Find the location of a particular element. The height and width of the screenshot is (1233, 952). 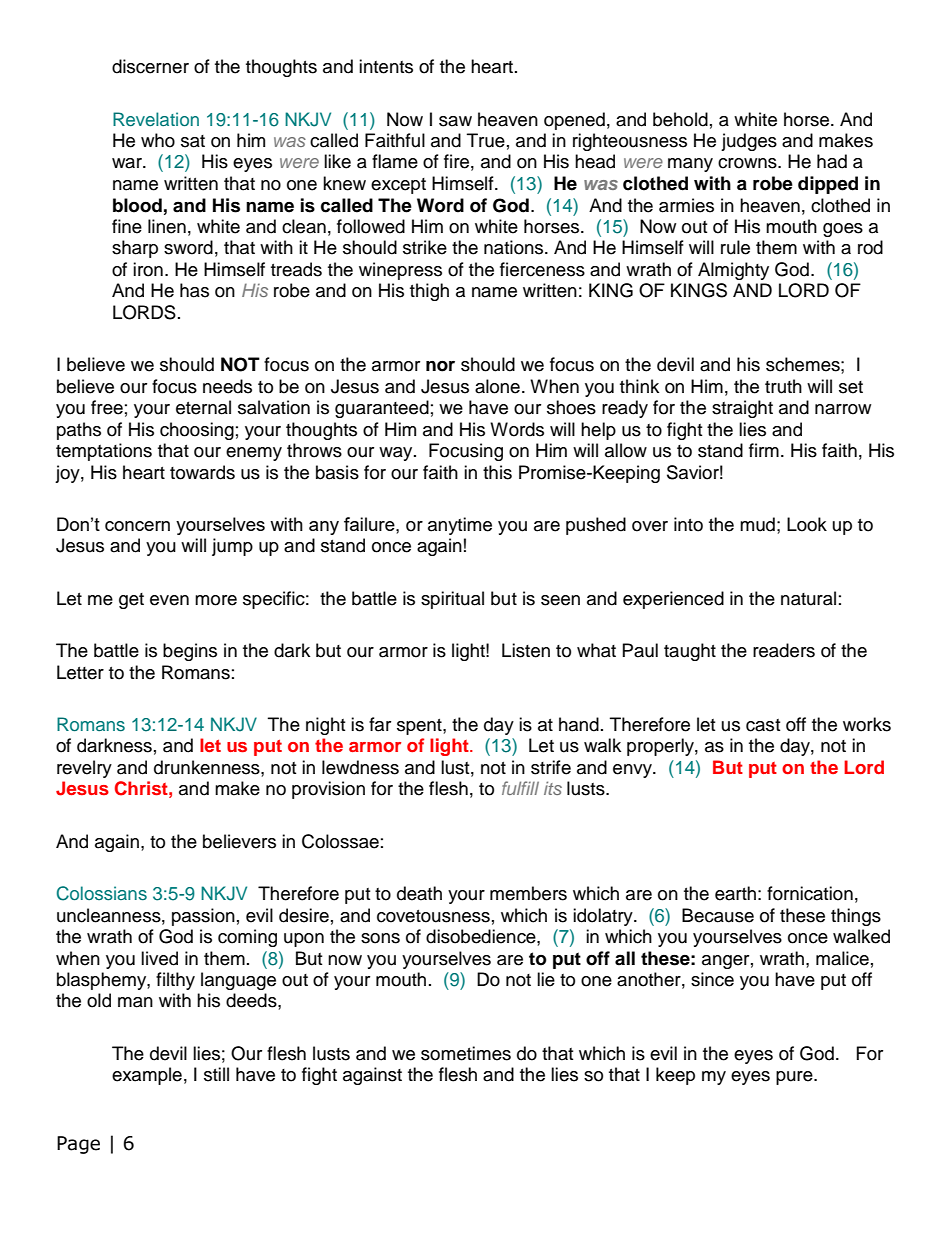

saw is located at coordinates (455, 121).
